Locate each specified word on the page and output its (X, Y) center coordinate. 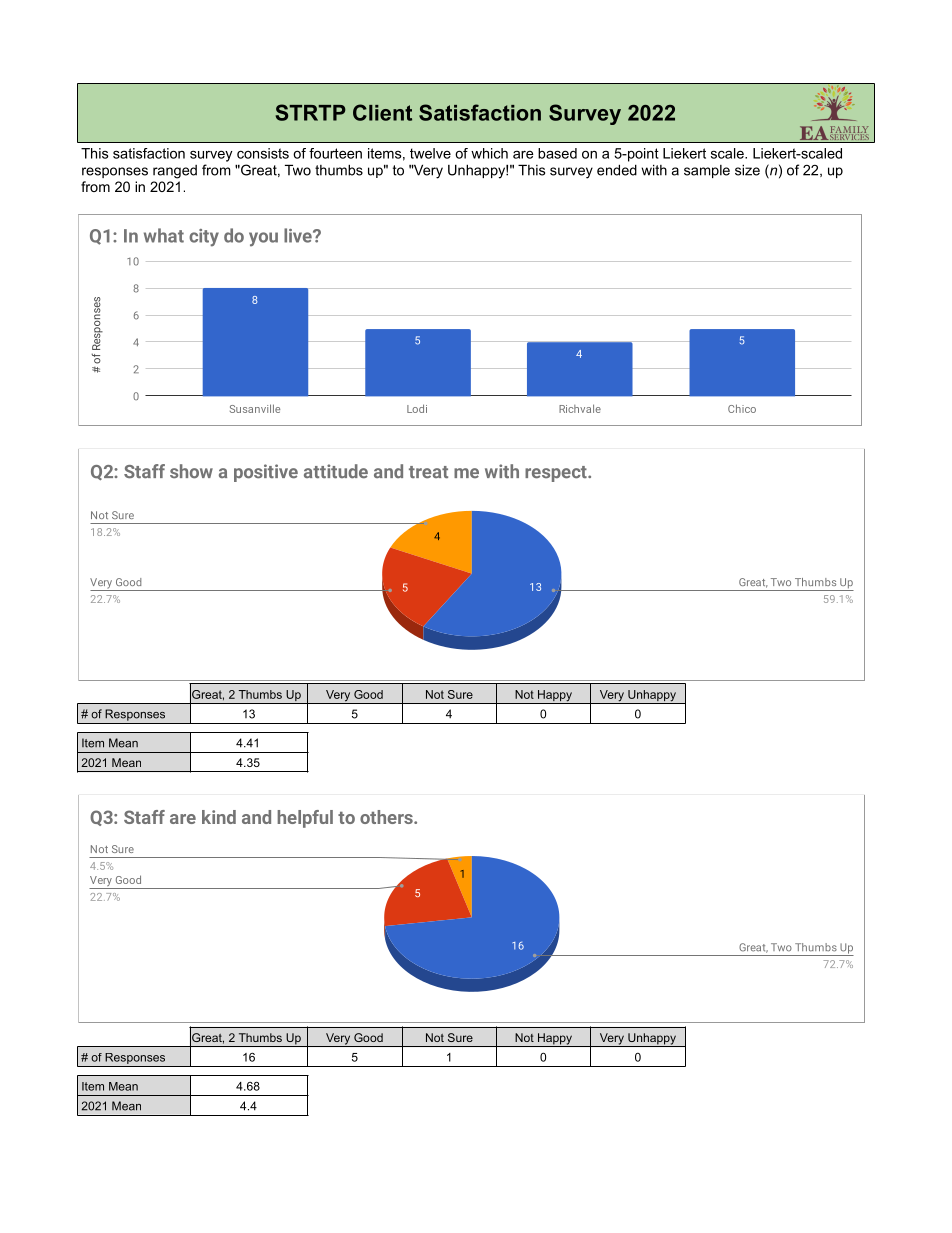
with (654, 170)
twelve (430, 153)
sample (707, 171)
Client (382, 112)
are (523, 154)
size (747, 170)
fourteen (335, 153)
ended (617, 170)
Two (298, 170)
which (489, 153)
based (557, 153)
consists (263, 153)
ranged (175, 172)
